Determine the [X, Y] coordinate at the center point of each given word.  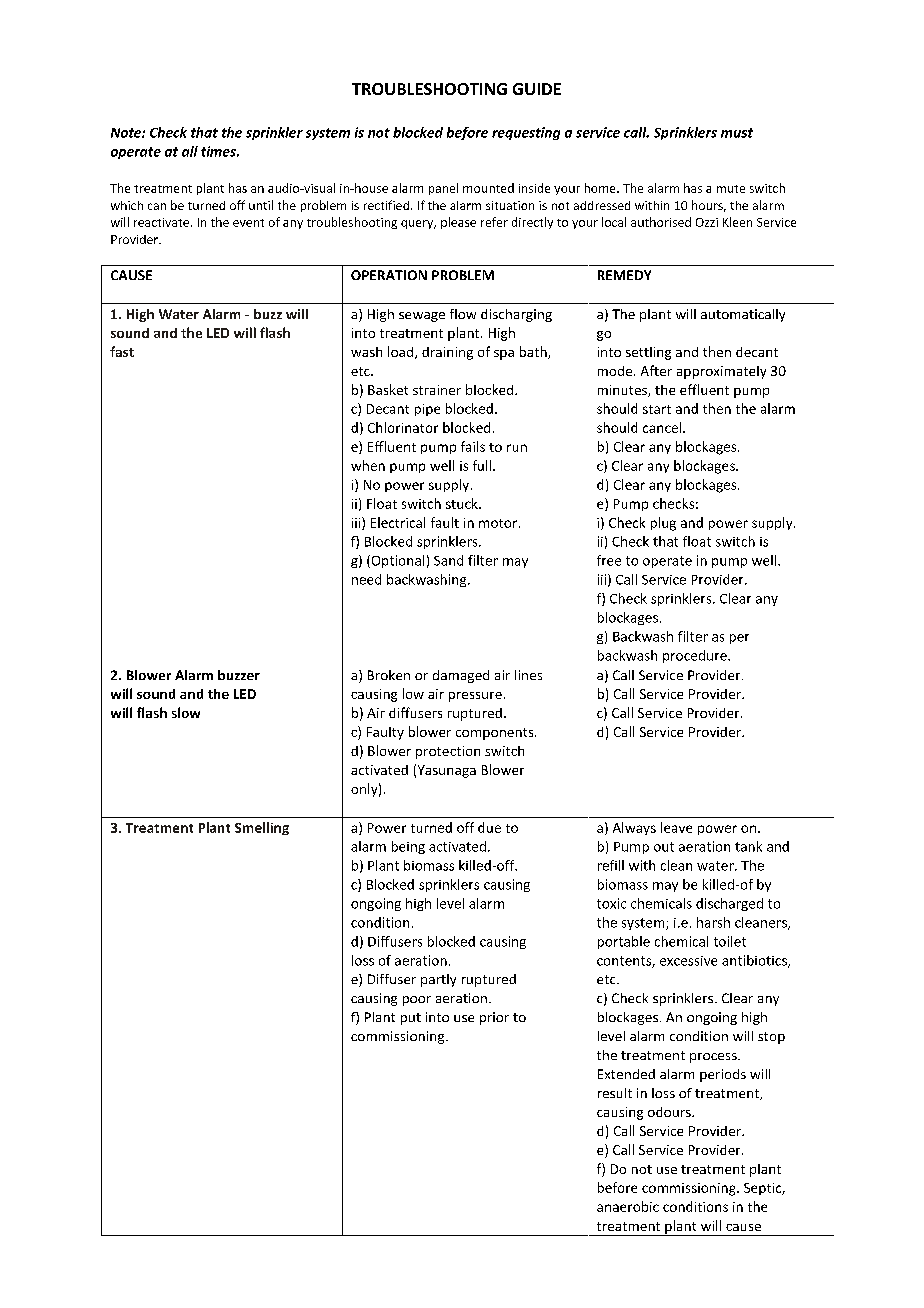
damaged [461, 676]
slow [186, 712]
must [737, 133]
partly [438, 980]
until [261, 205]
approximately [721, 372]
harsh [713, 922]
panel [443, 189]
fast [122, 351]
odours [670, 1112]
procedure [696, 656]
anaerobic [628, 1206]
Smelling [262, 828]
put [411, 1019]
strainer [437, 390]
